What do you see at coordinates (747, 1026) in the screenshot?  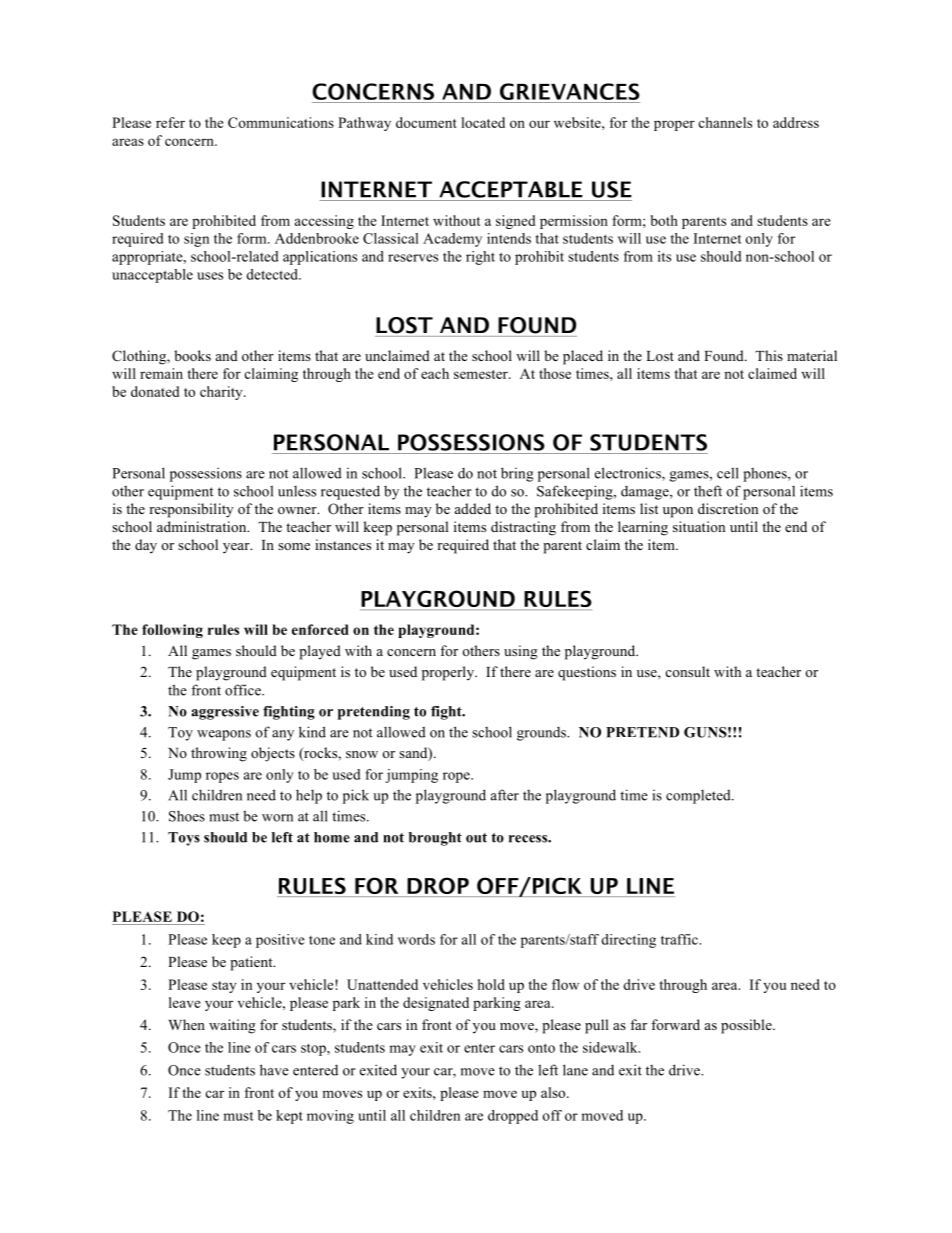 I see `possible` at bounding box center [747, 1026].
